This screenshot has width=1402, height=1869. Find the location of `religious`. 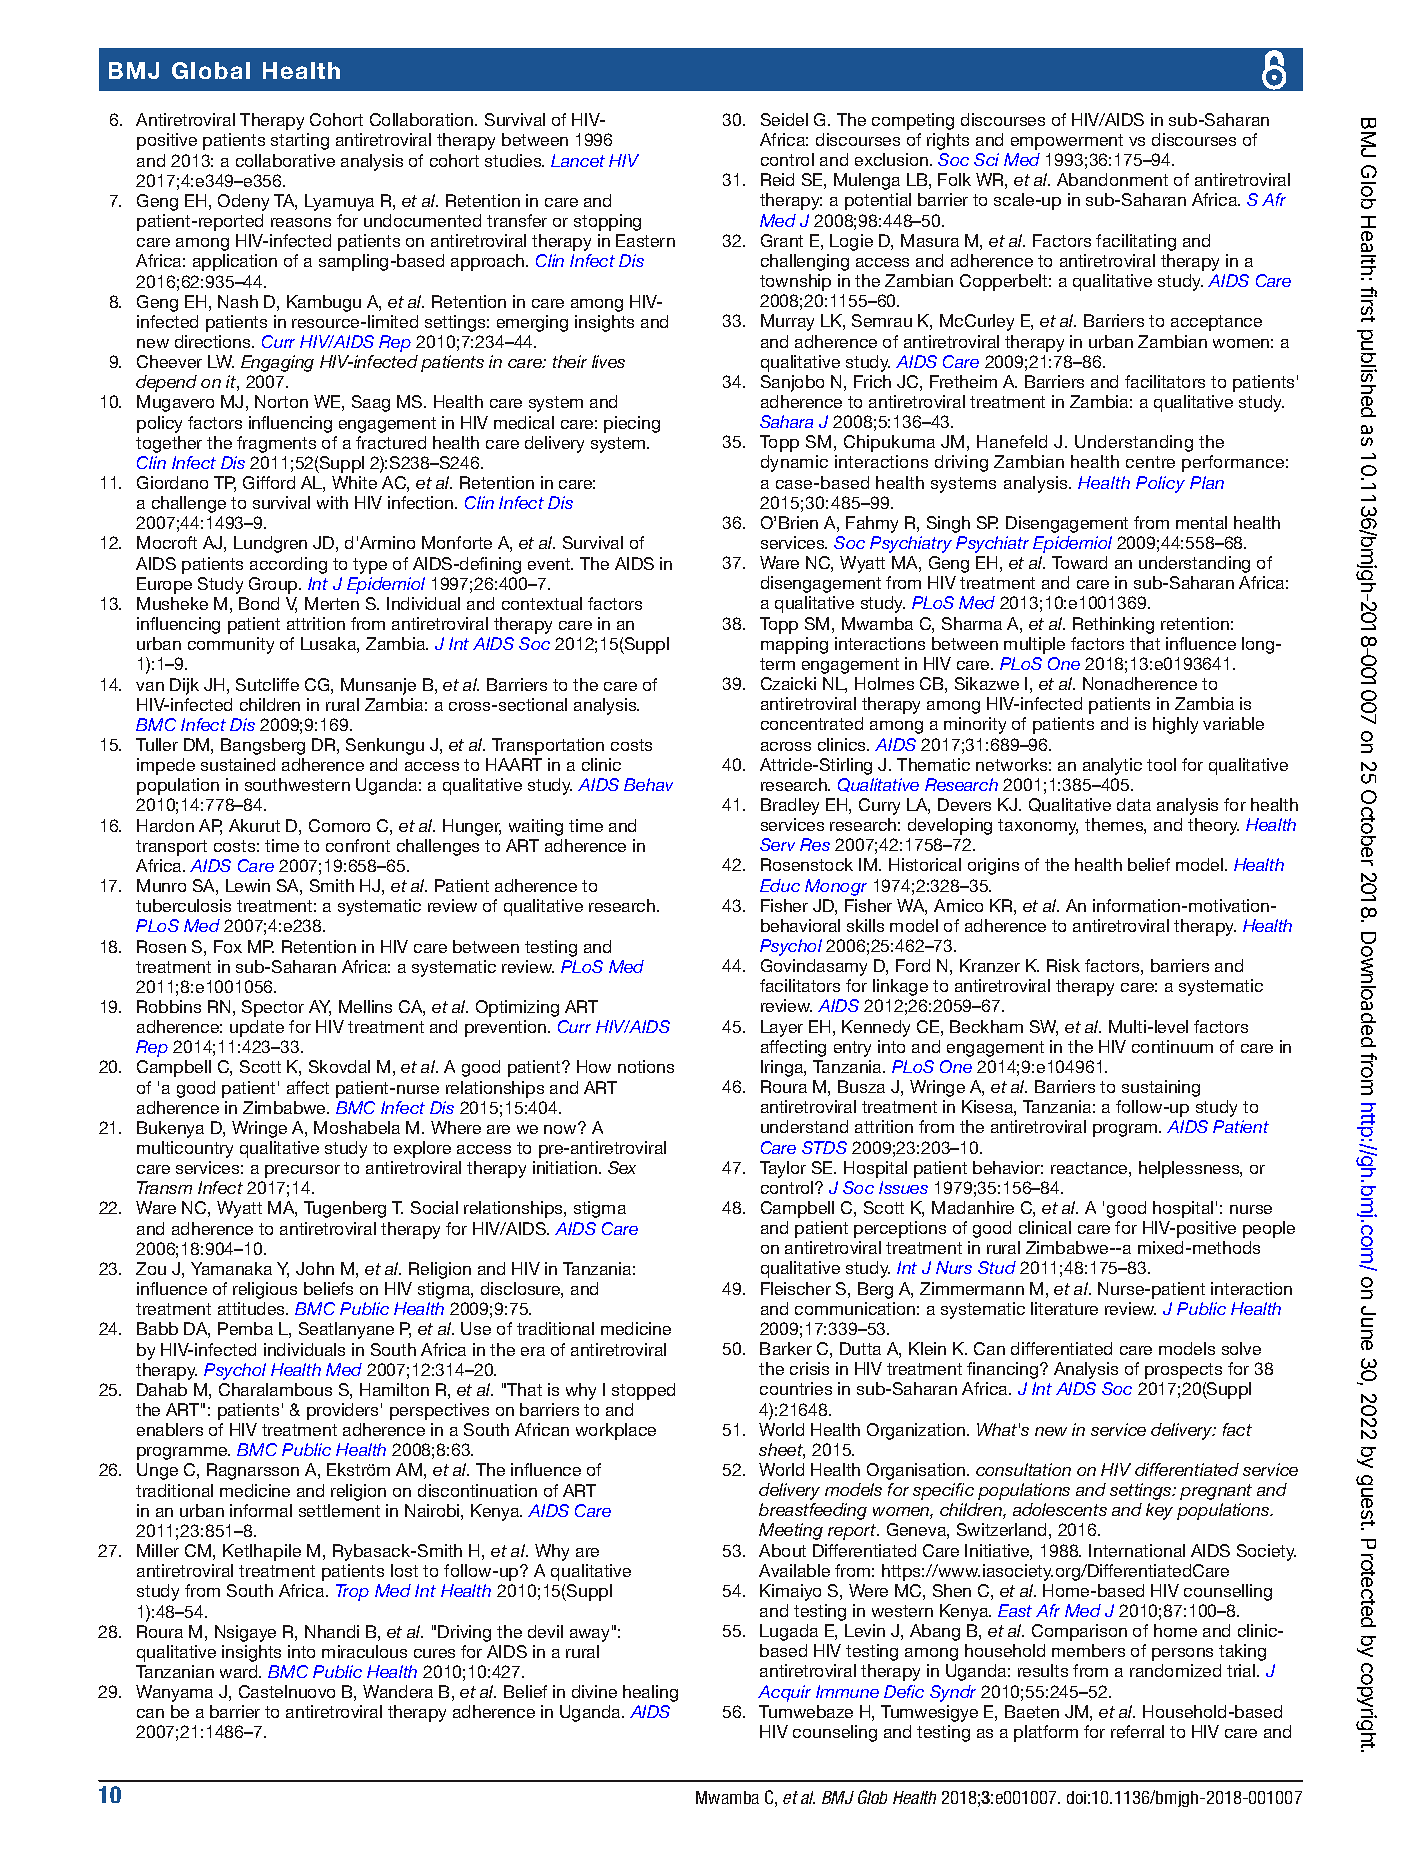

religious is located at coordinates (265, 1290).
